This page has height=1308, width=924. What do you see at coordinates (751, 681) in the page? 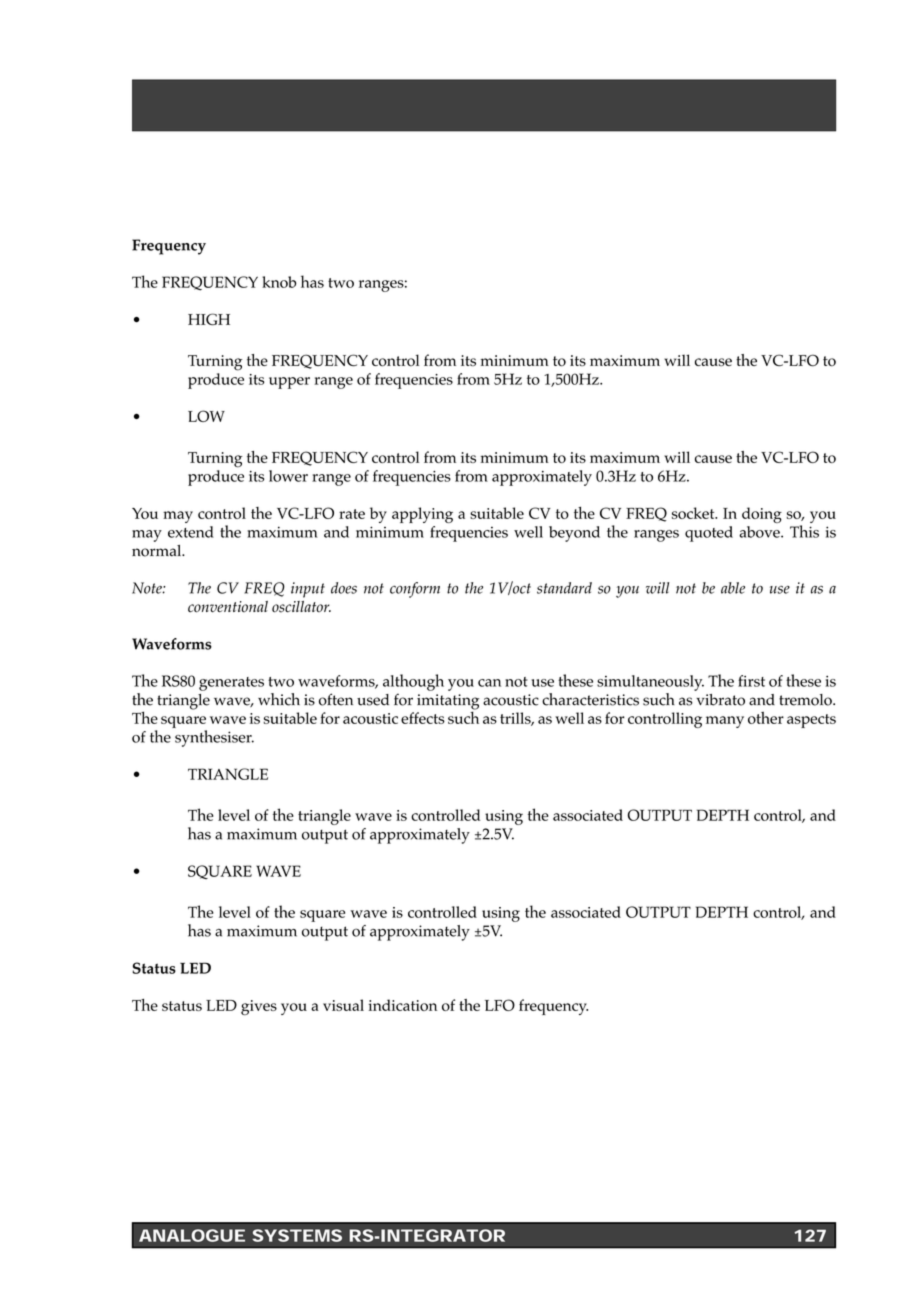
I see `first` at bounding box center [751, 681].
